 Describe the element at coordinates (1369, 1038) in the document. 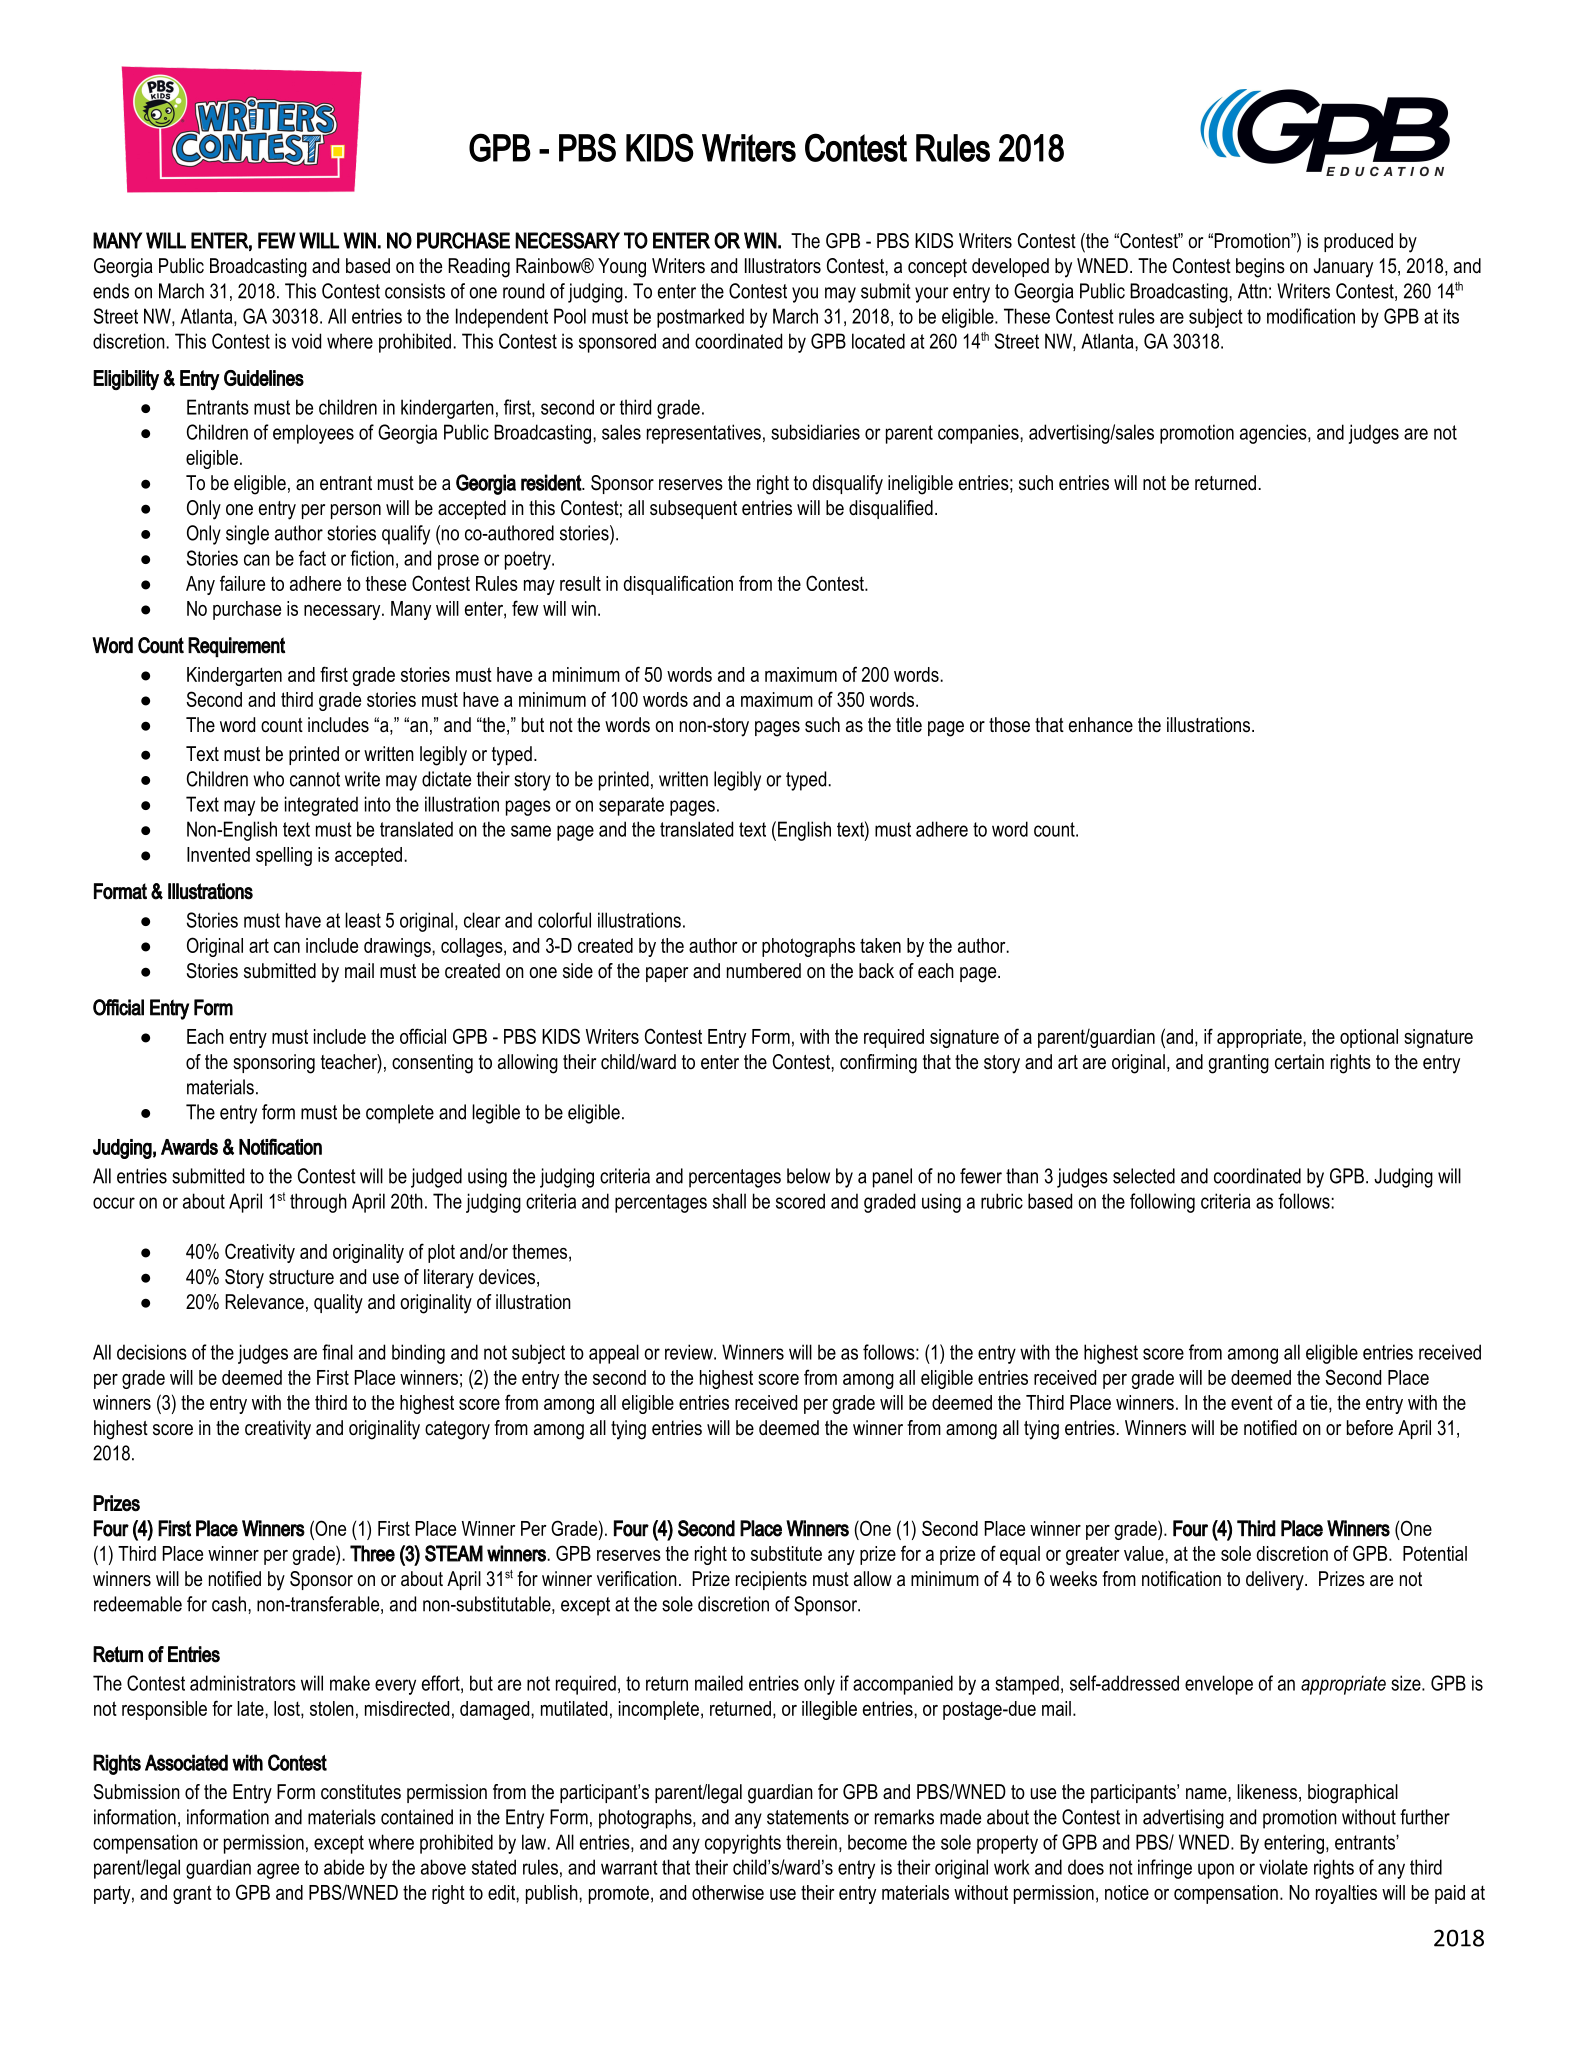

I see `optional` at that location.
